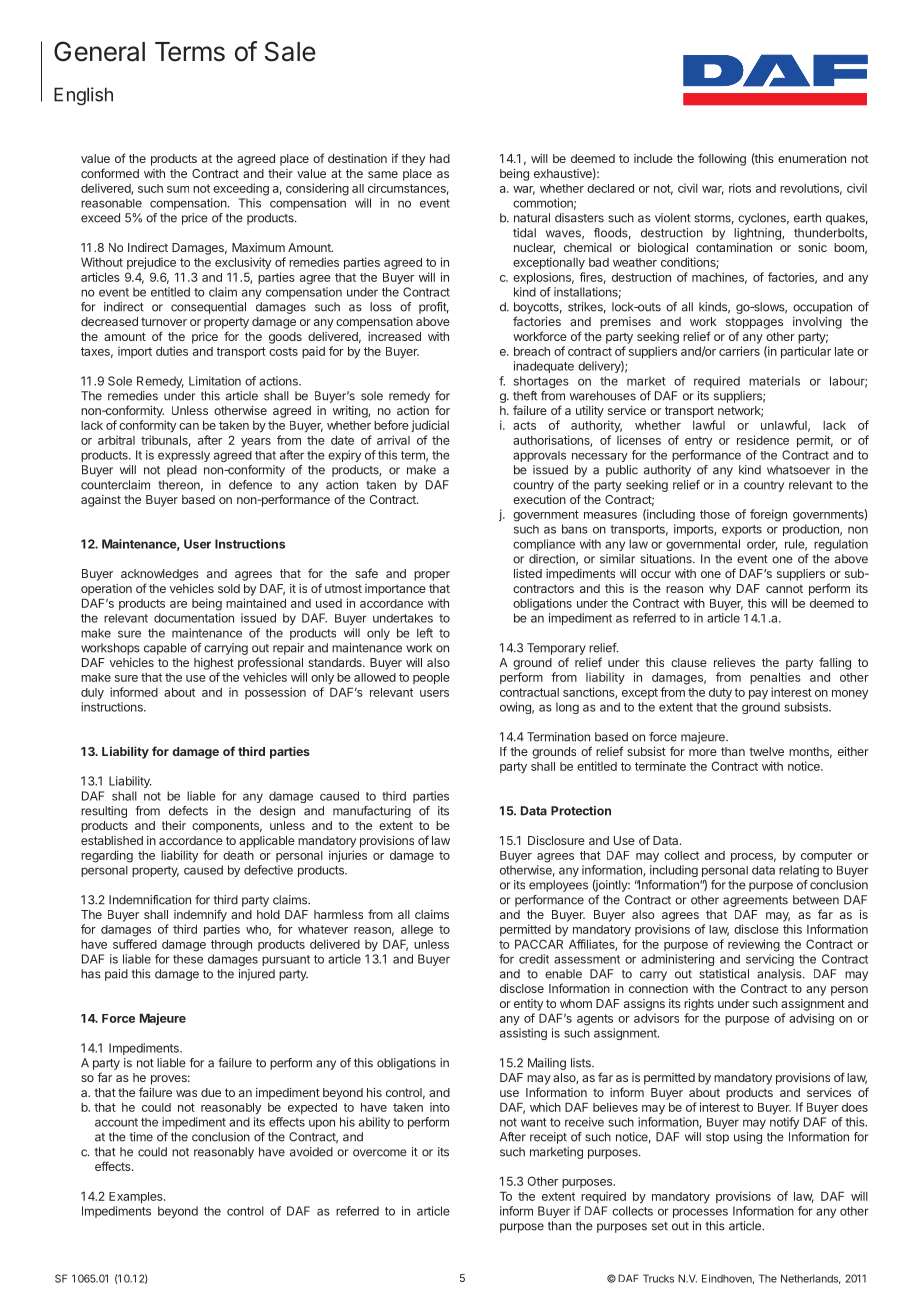 The image size is (924, 1305). What do you see at coordinates (440, 158) in the screenshot?
I see `had` at bounding box center [440, 158].
